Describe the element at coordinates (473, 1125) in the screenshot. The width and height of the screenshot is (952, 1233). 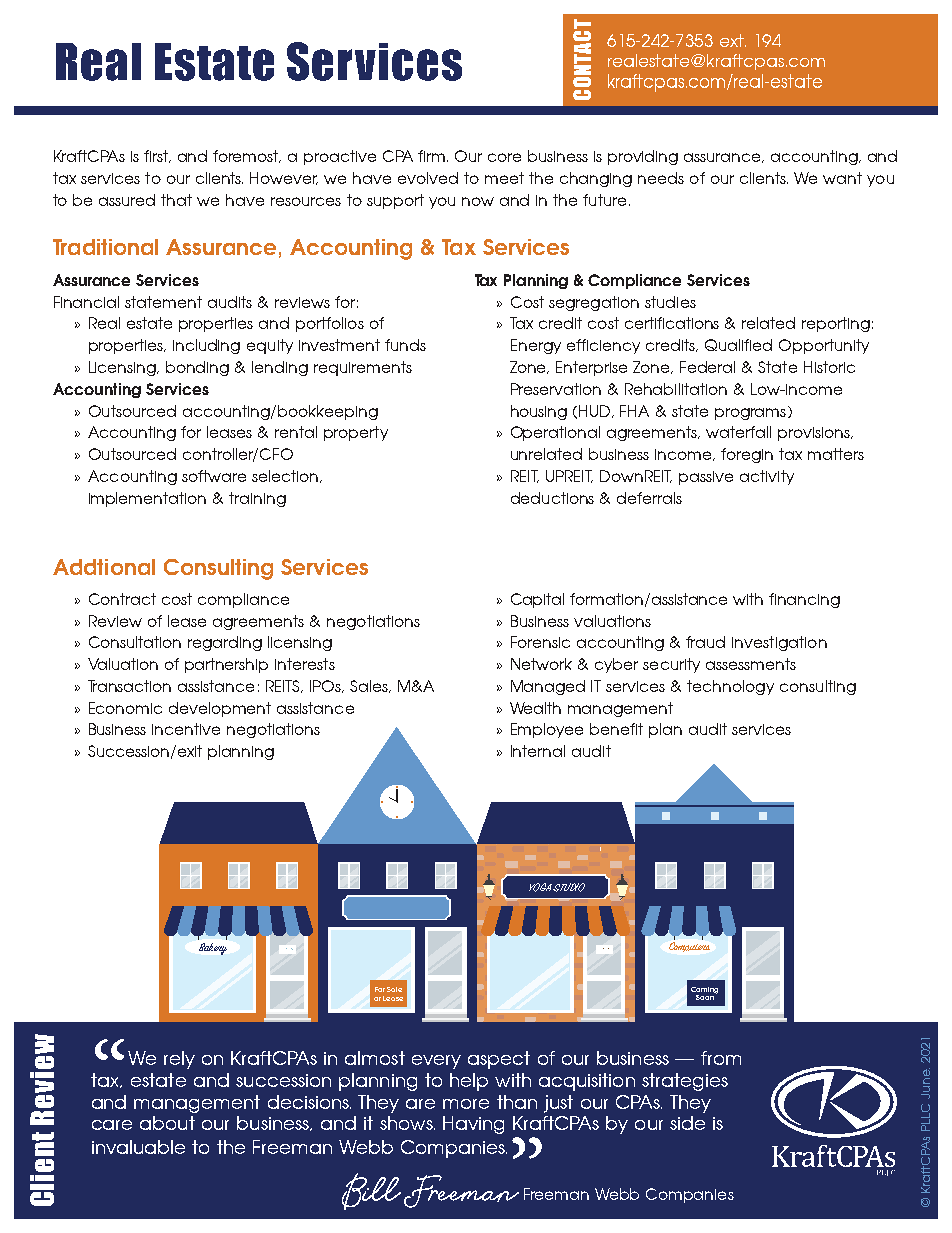
I see `Having` at that location.
